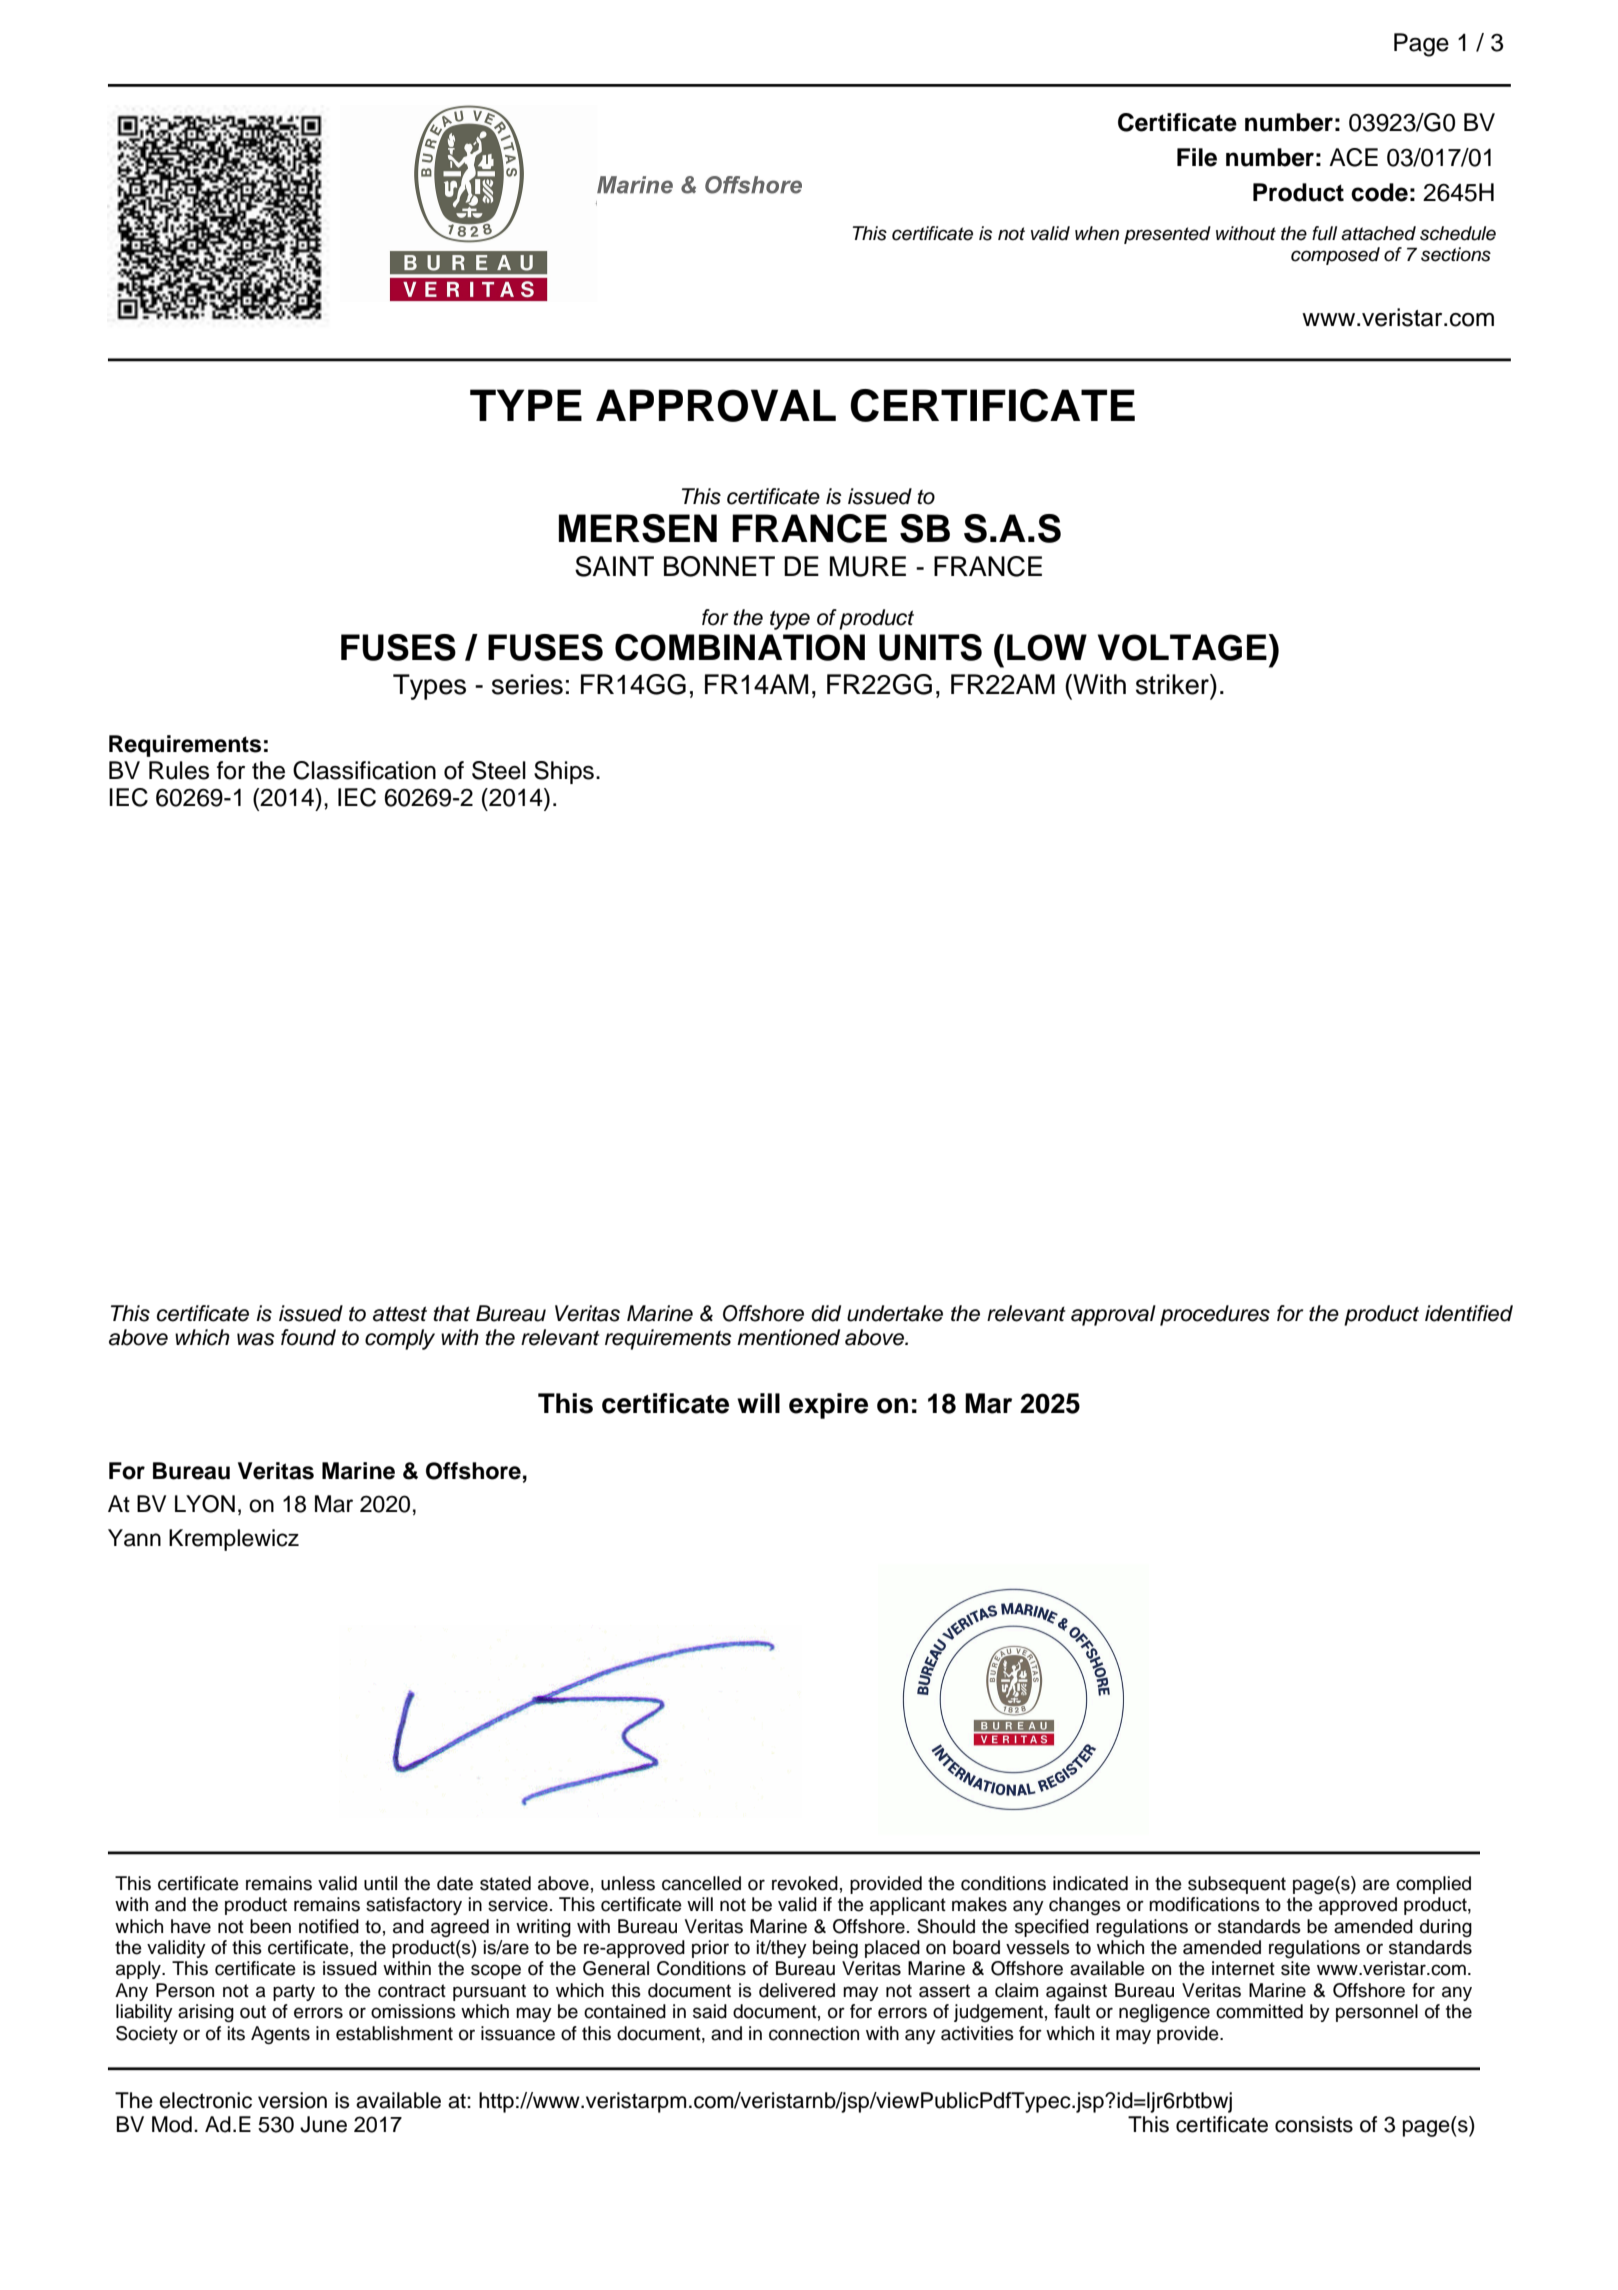 The height and width of the page is (2290, 1618). What do you see at coordinates (814, 2033) in the page?
I see `connection` at bounding box center [814, 2033].
